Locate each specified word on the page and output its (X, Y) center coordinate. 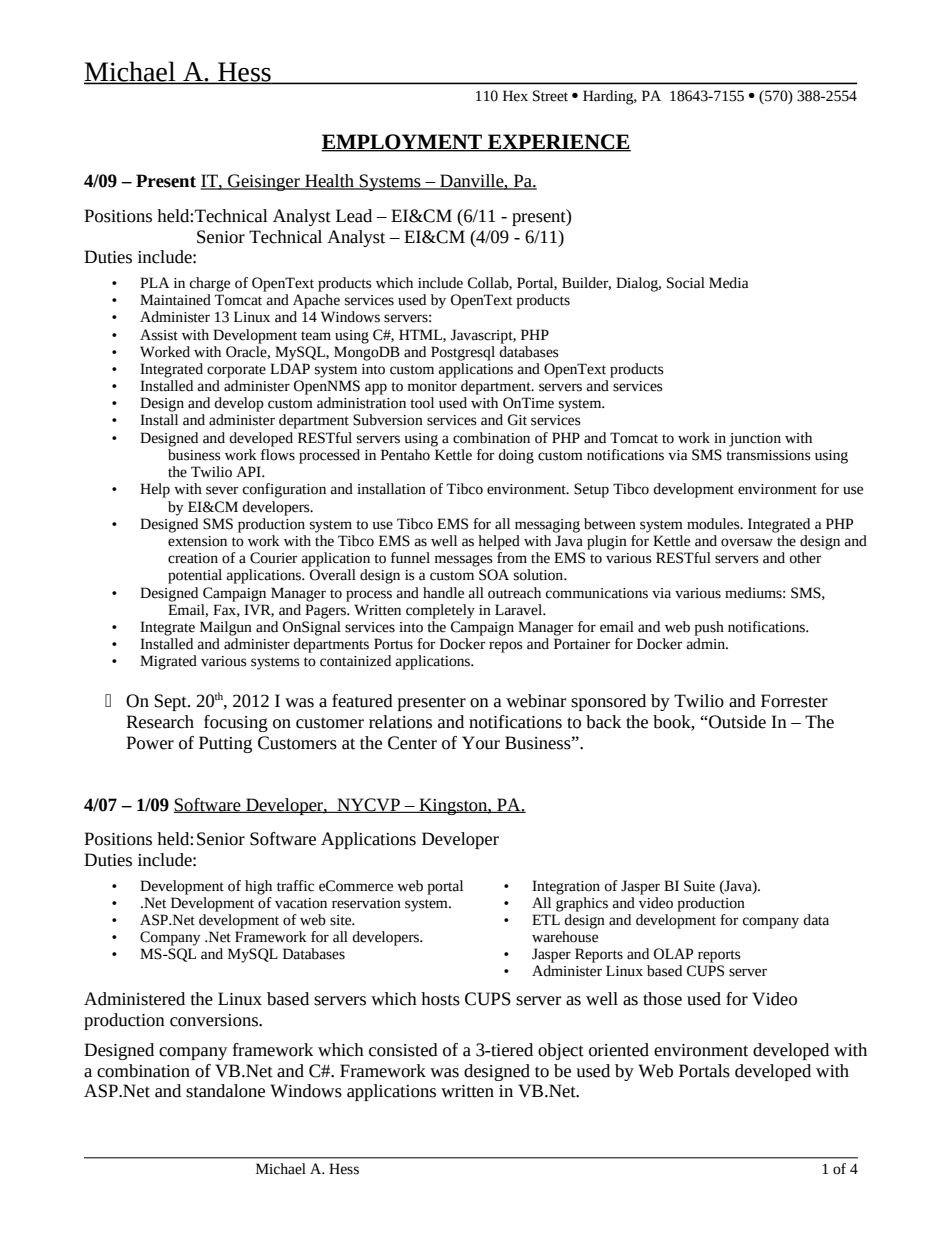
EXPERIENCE (558, 142)
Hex (515, 96)
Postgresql (463, 353)
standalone (225, 1091)
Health (329, 182)
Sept (171, 702)
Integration (566, 887)
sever (222, 490)
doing (516, 456)
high (258, 887)
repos (506, 647)
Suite (699, 886)
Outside (736, 722)
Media (728, 283)
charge (210, 284)
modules (714, 524)
